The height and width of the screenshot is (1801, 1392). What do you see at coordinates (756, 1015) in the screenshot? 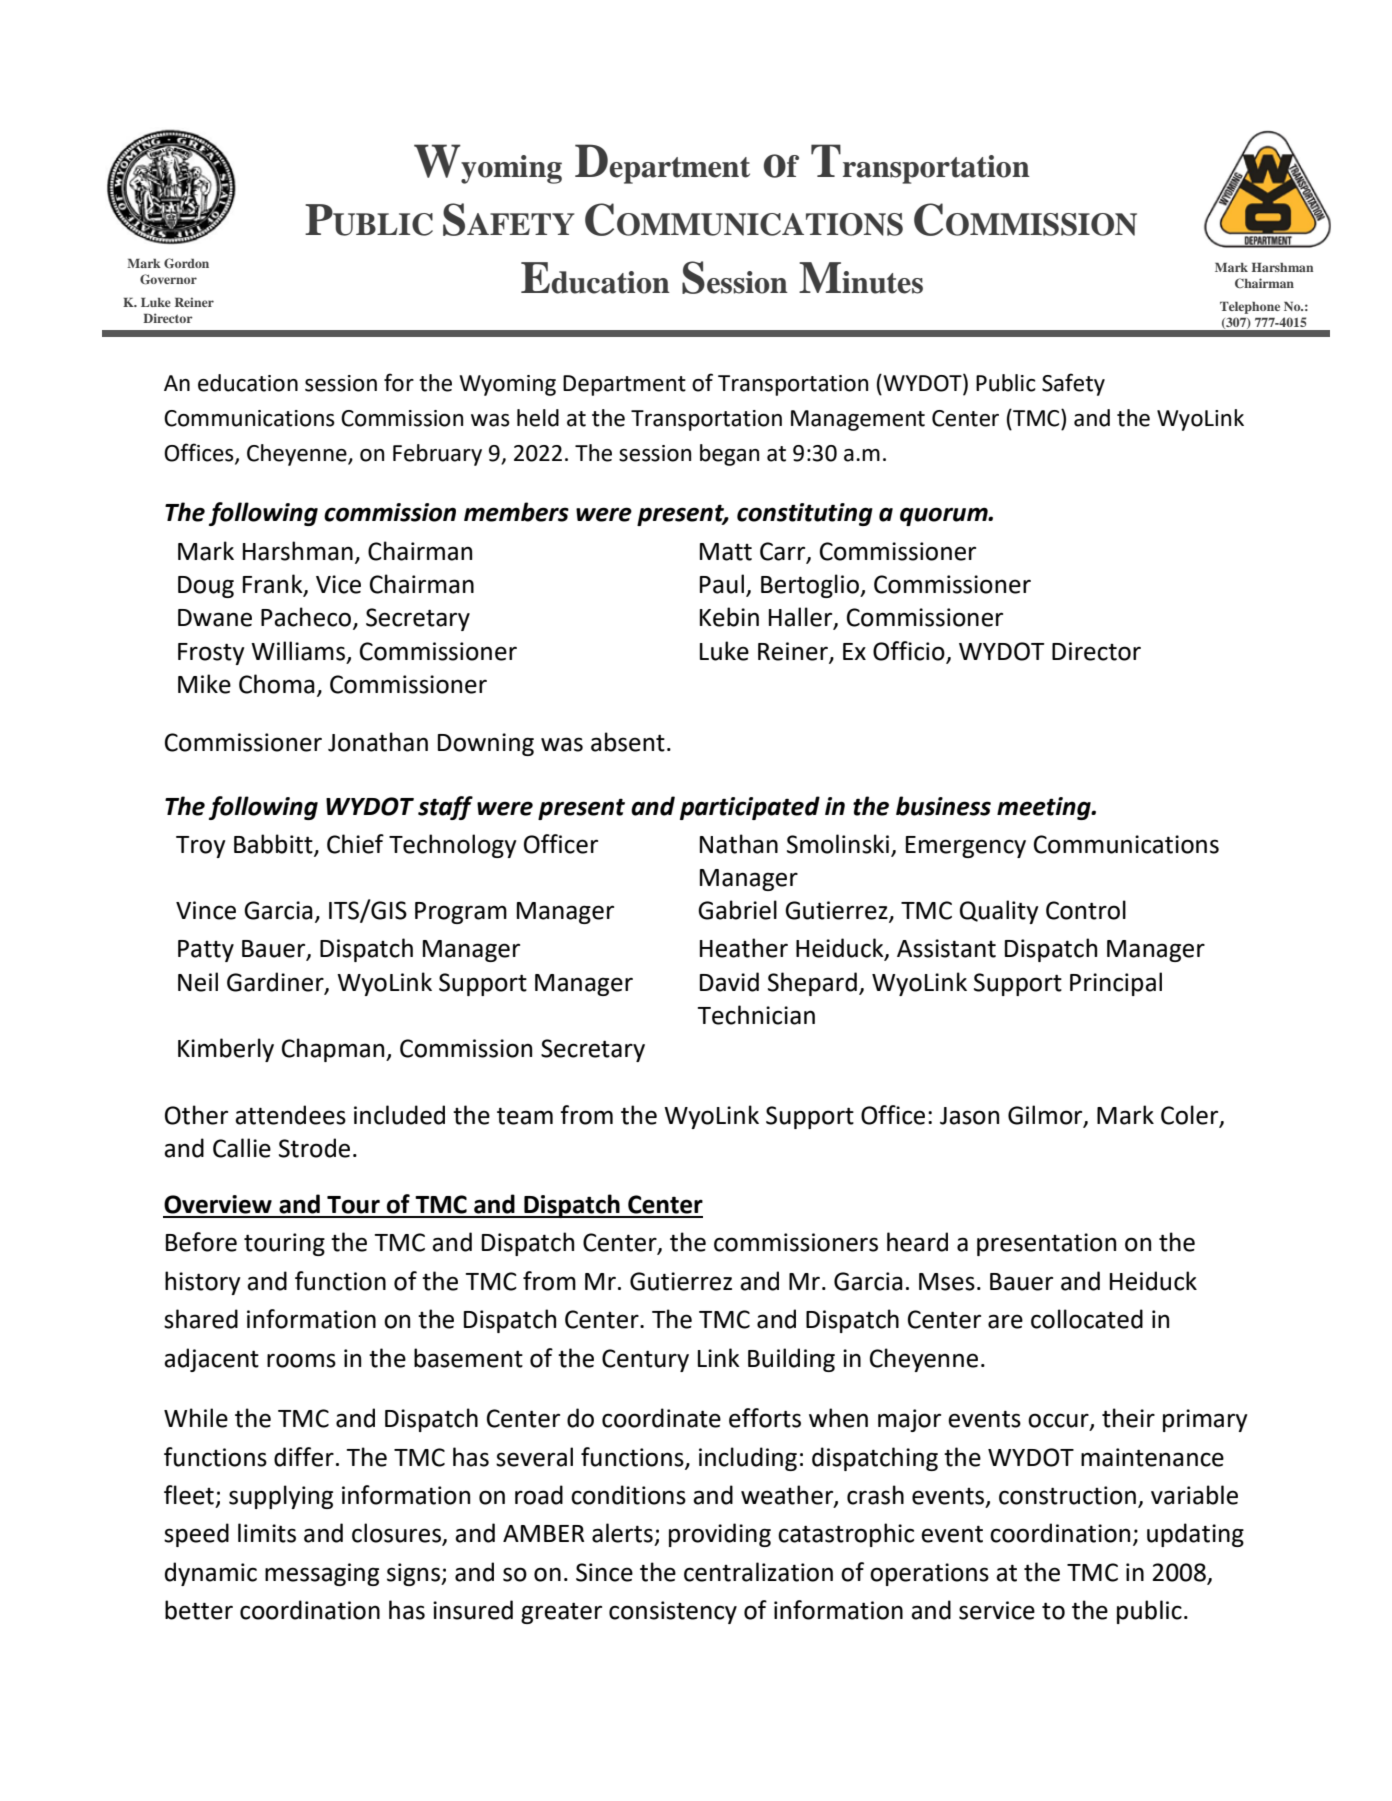
I see `Technician` at bounding box center [756, 1015].
